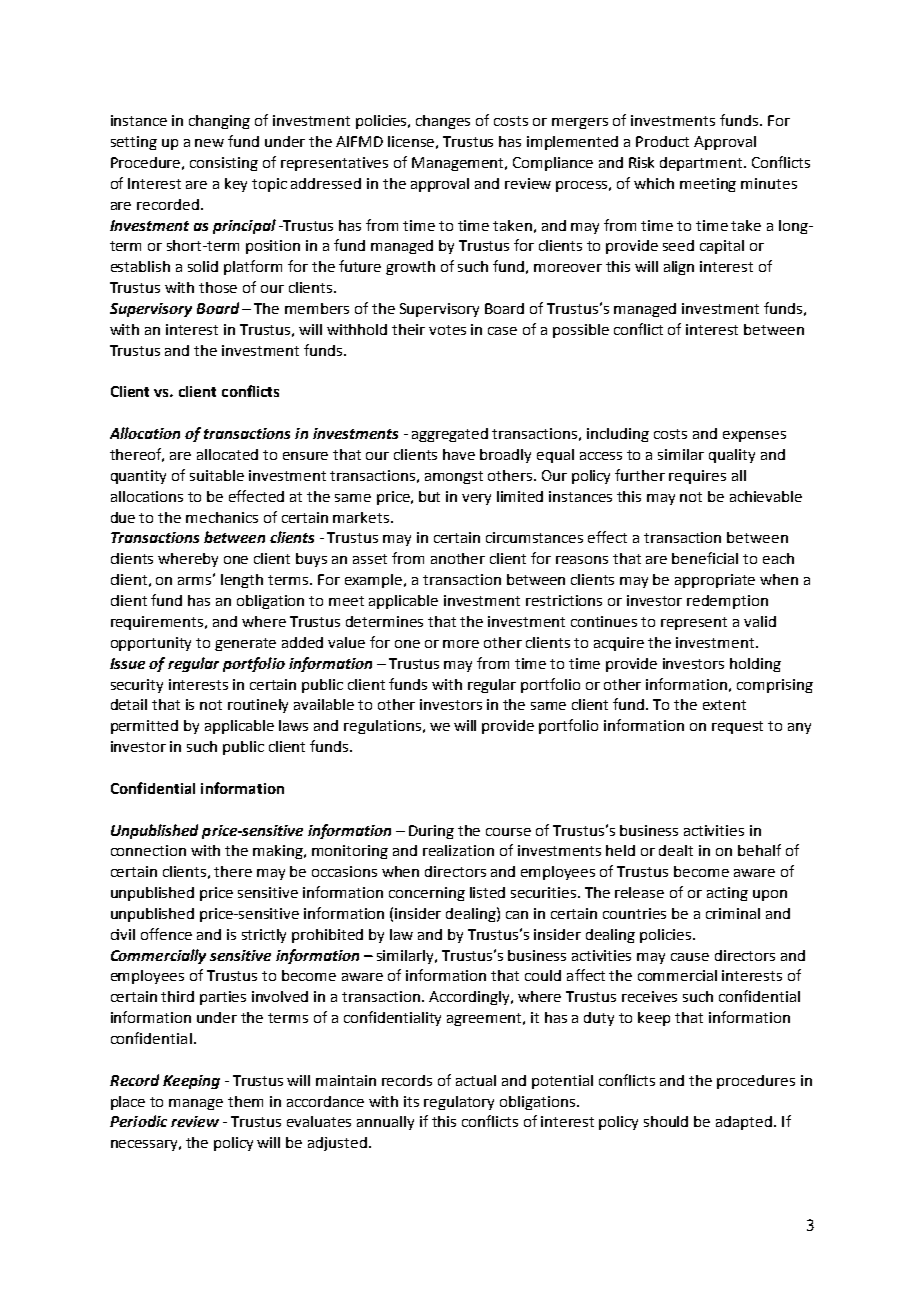 The height and width of the image is (1308, 924). What do you see at coordinates (454, 477) in the image?
I see `amongst` at bounding box center [454, 477].
